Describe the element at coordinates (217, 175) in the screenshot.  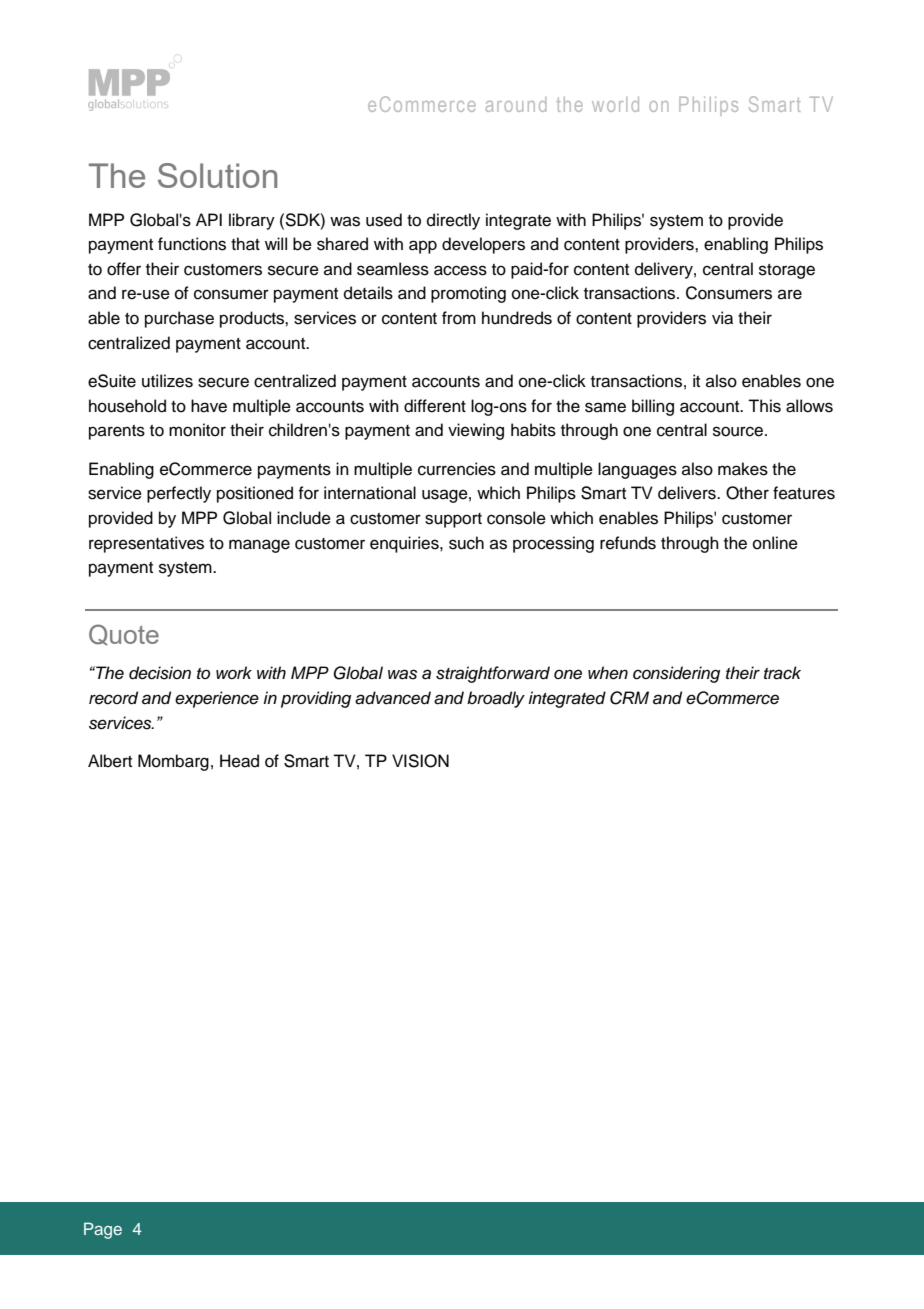
I see `Solution` at that location.
